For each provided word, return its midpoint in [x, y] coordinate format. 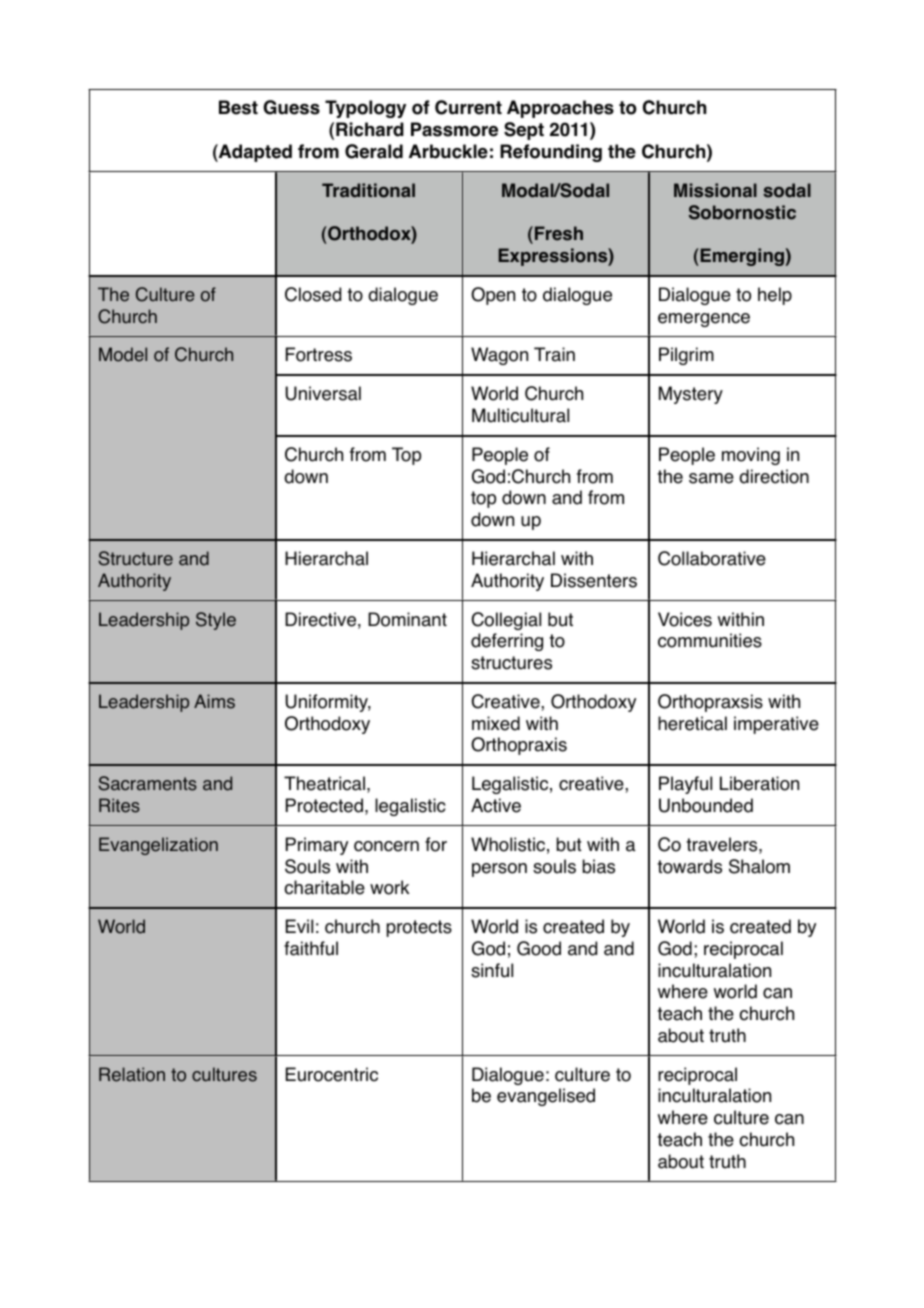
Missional [715, 190]
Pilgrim [686, 356]
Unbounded [706, 805]
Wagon [499, 356]
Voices [685, 619]
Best [238, 107]
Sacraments [147, 783]
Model [123, 354]
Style [216, 621]
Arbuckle [448, 151]
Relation [132, 1074]
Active [496, 805]
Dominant [407, 619]
